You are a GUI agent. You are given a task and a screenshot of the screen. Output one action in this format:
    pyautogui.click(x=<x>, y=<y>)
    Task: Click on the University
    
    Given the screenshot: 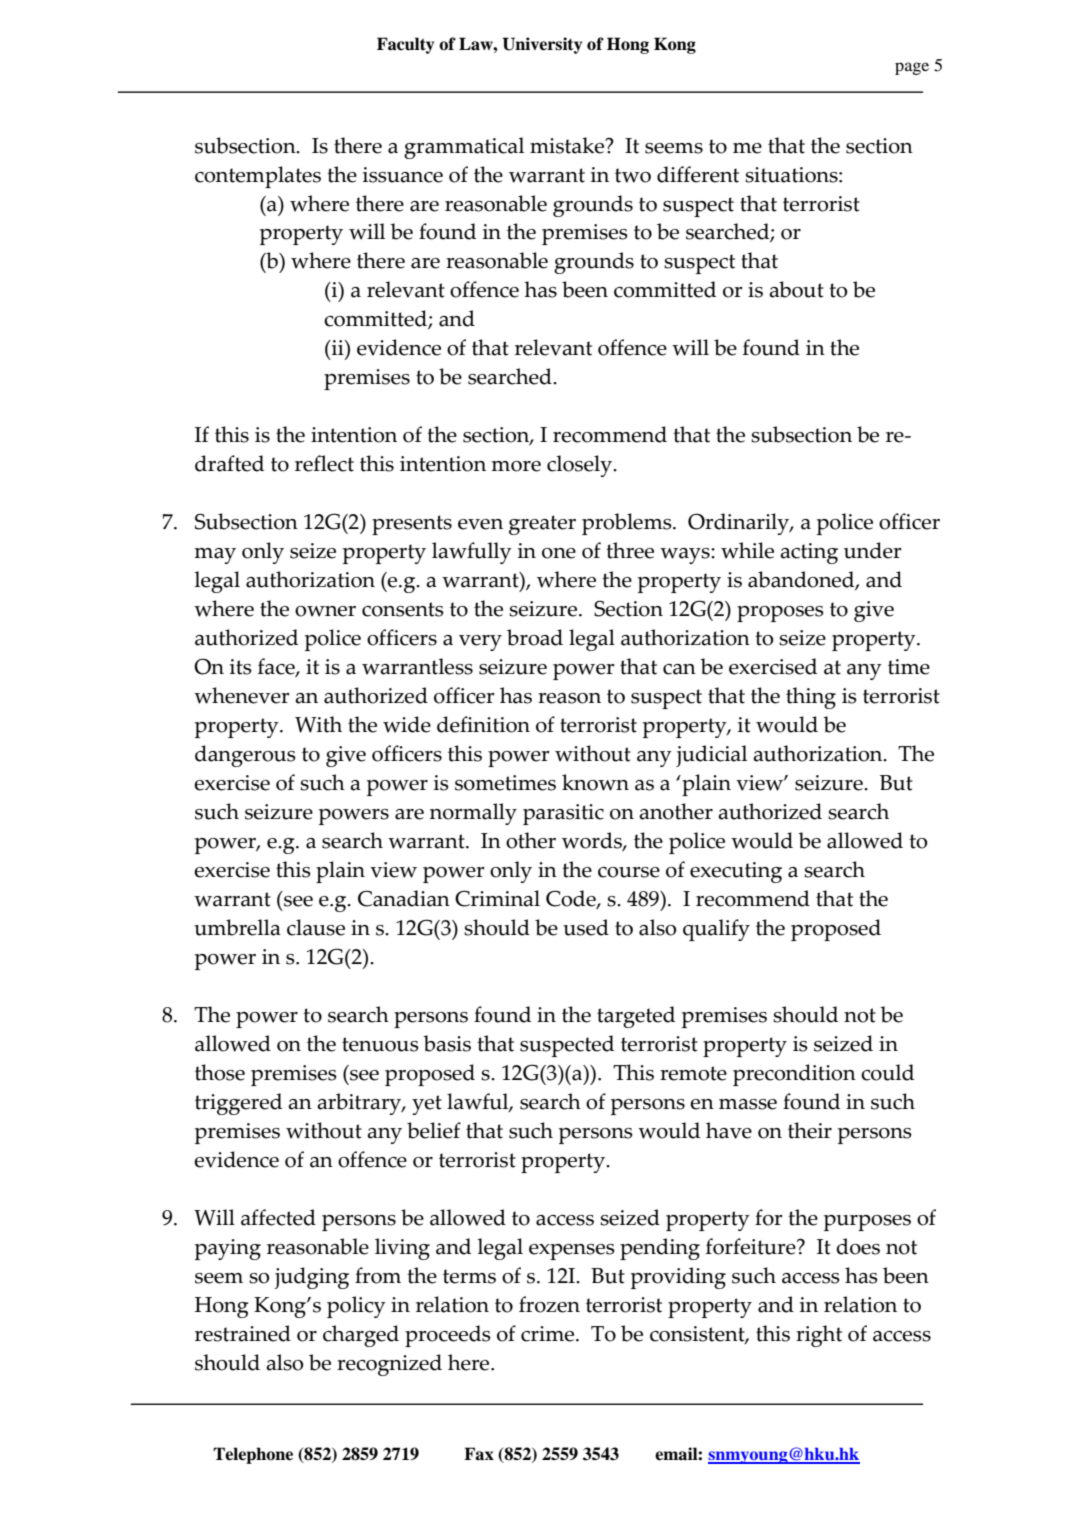 What is the action you would take?
    pyautogui.click(x=542, y=45)
